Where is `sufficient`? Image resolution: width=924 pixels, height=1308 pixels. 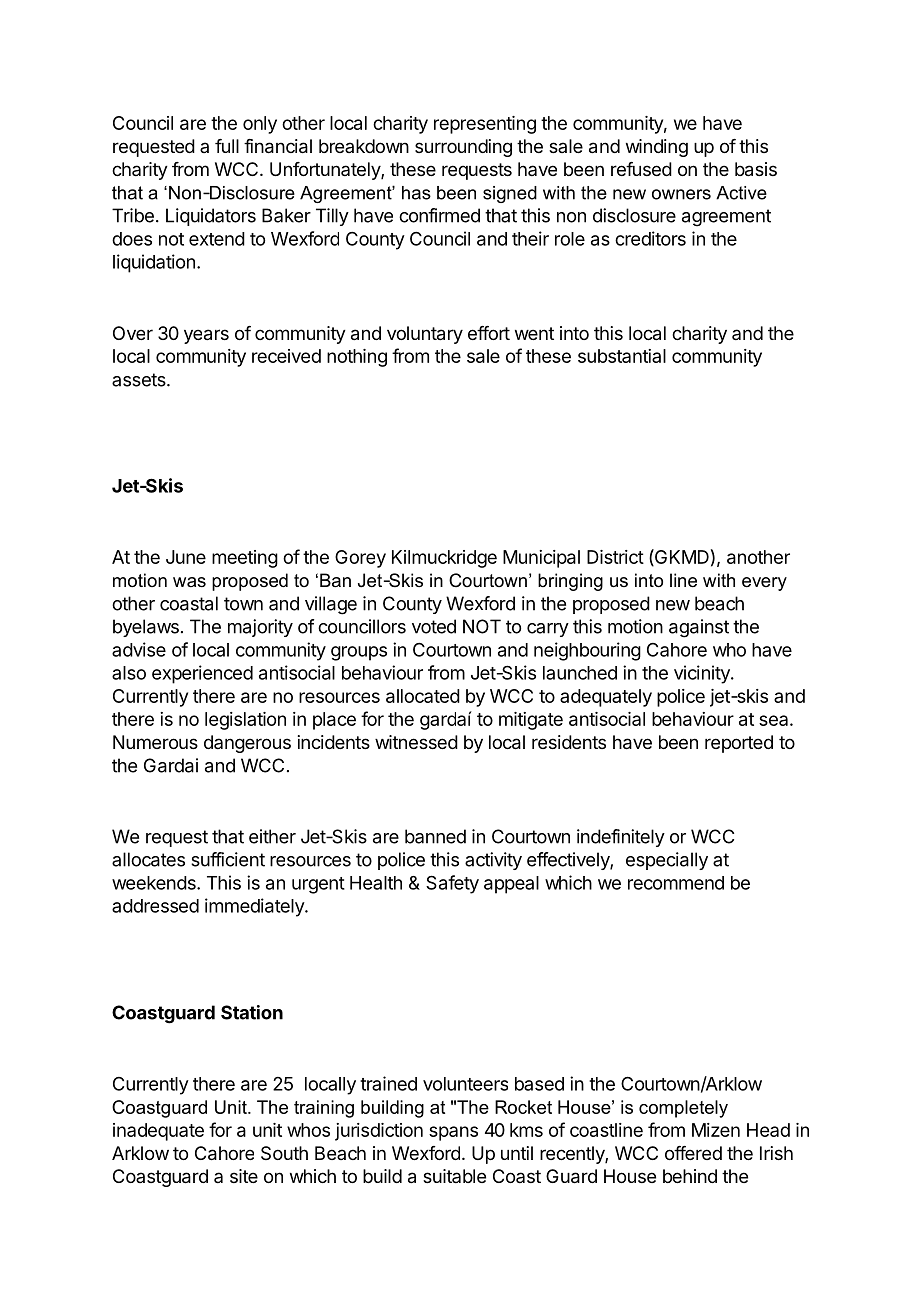 sufficient is located at coordinates (228, 859).
